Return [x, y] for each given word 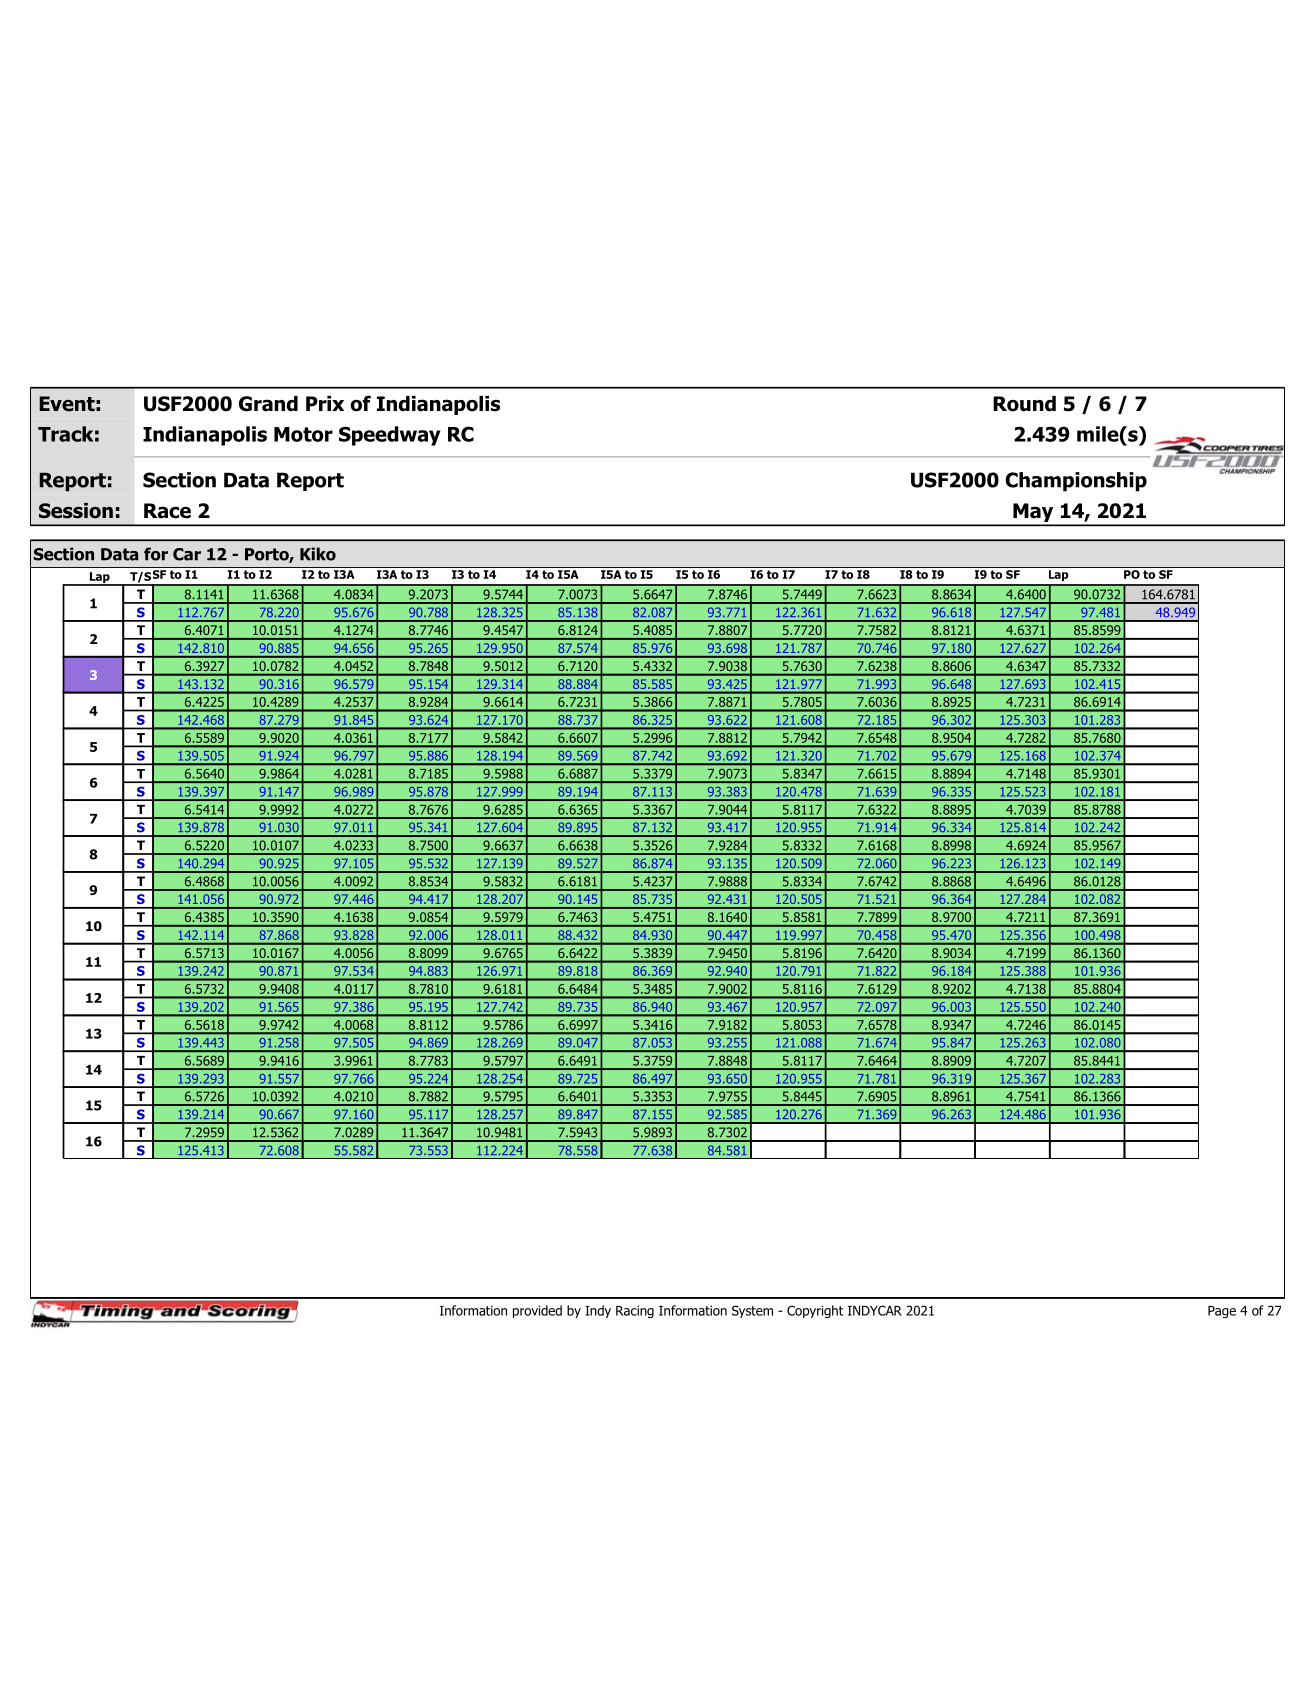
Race [167, 511]
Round [1024, 404]
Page [1222, 1312]
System [752, 1311]
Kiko [318, 554]
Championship [1076, 482]
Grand [268, 404]
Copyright [815, 1311]
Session [76, 511]
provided [537, 1311]
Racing [635, 1311]
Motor [303, 434]
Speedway [389, 436]
